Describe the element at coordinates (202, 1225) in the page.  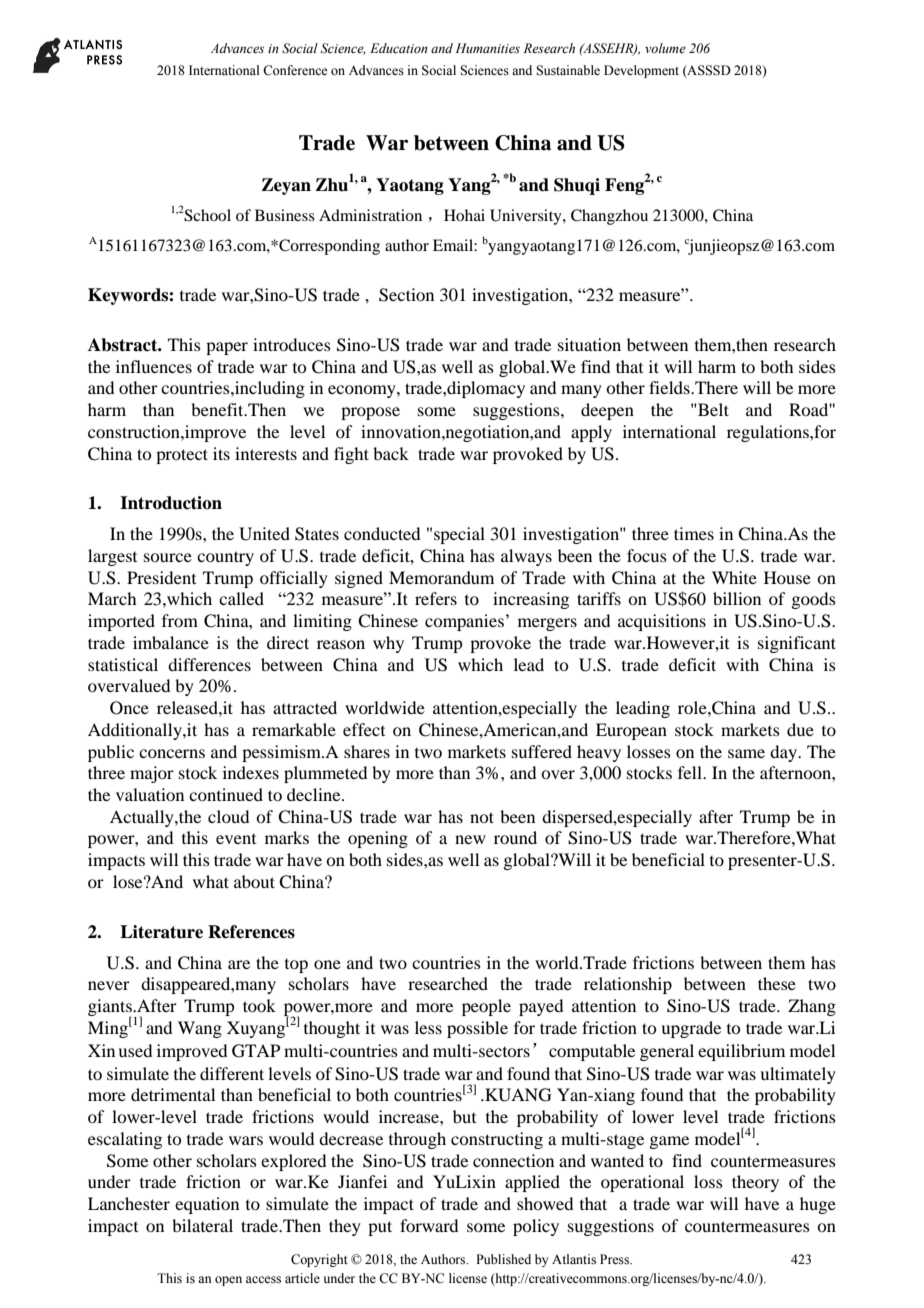
I see `bilateral` at that location.
